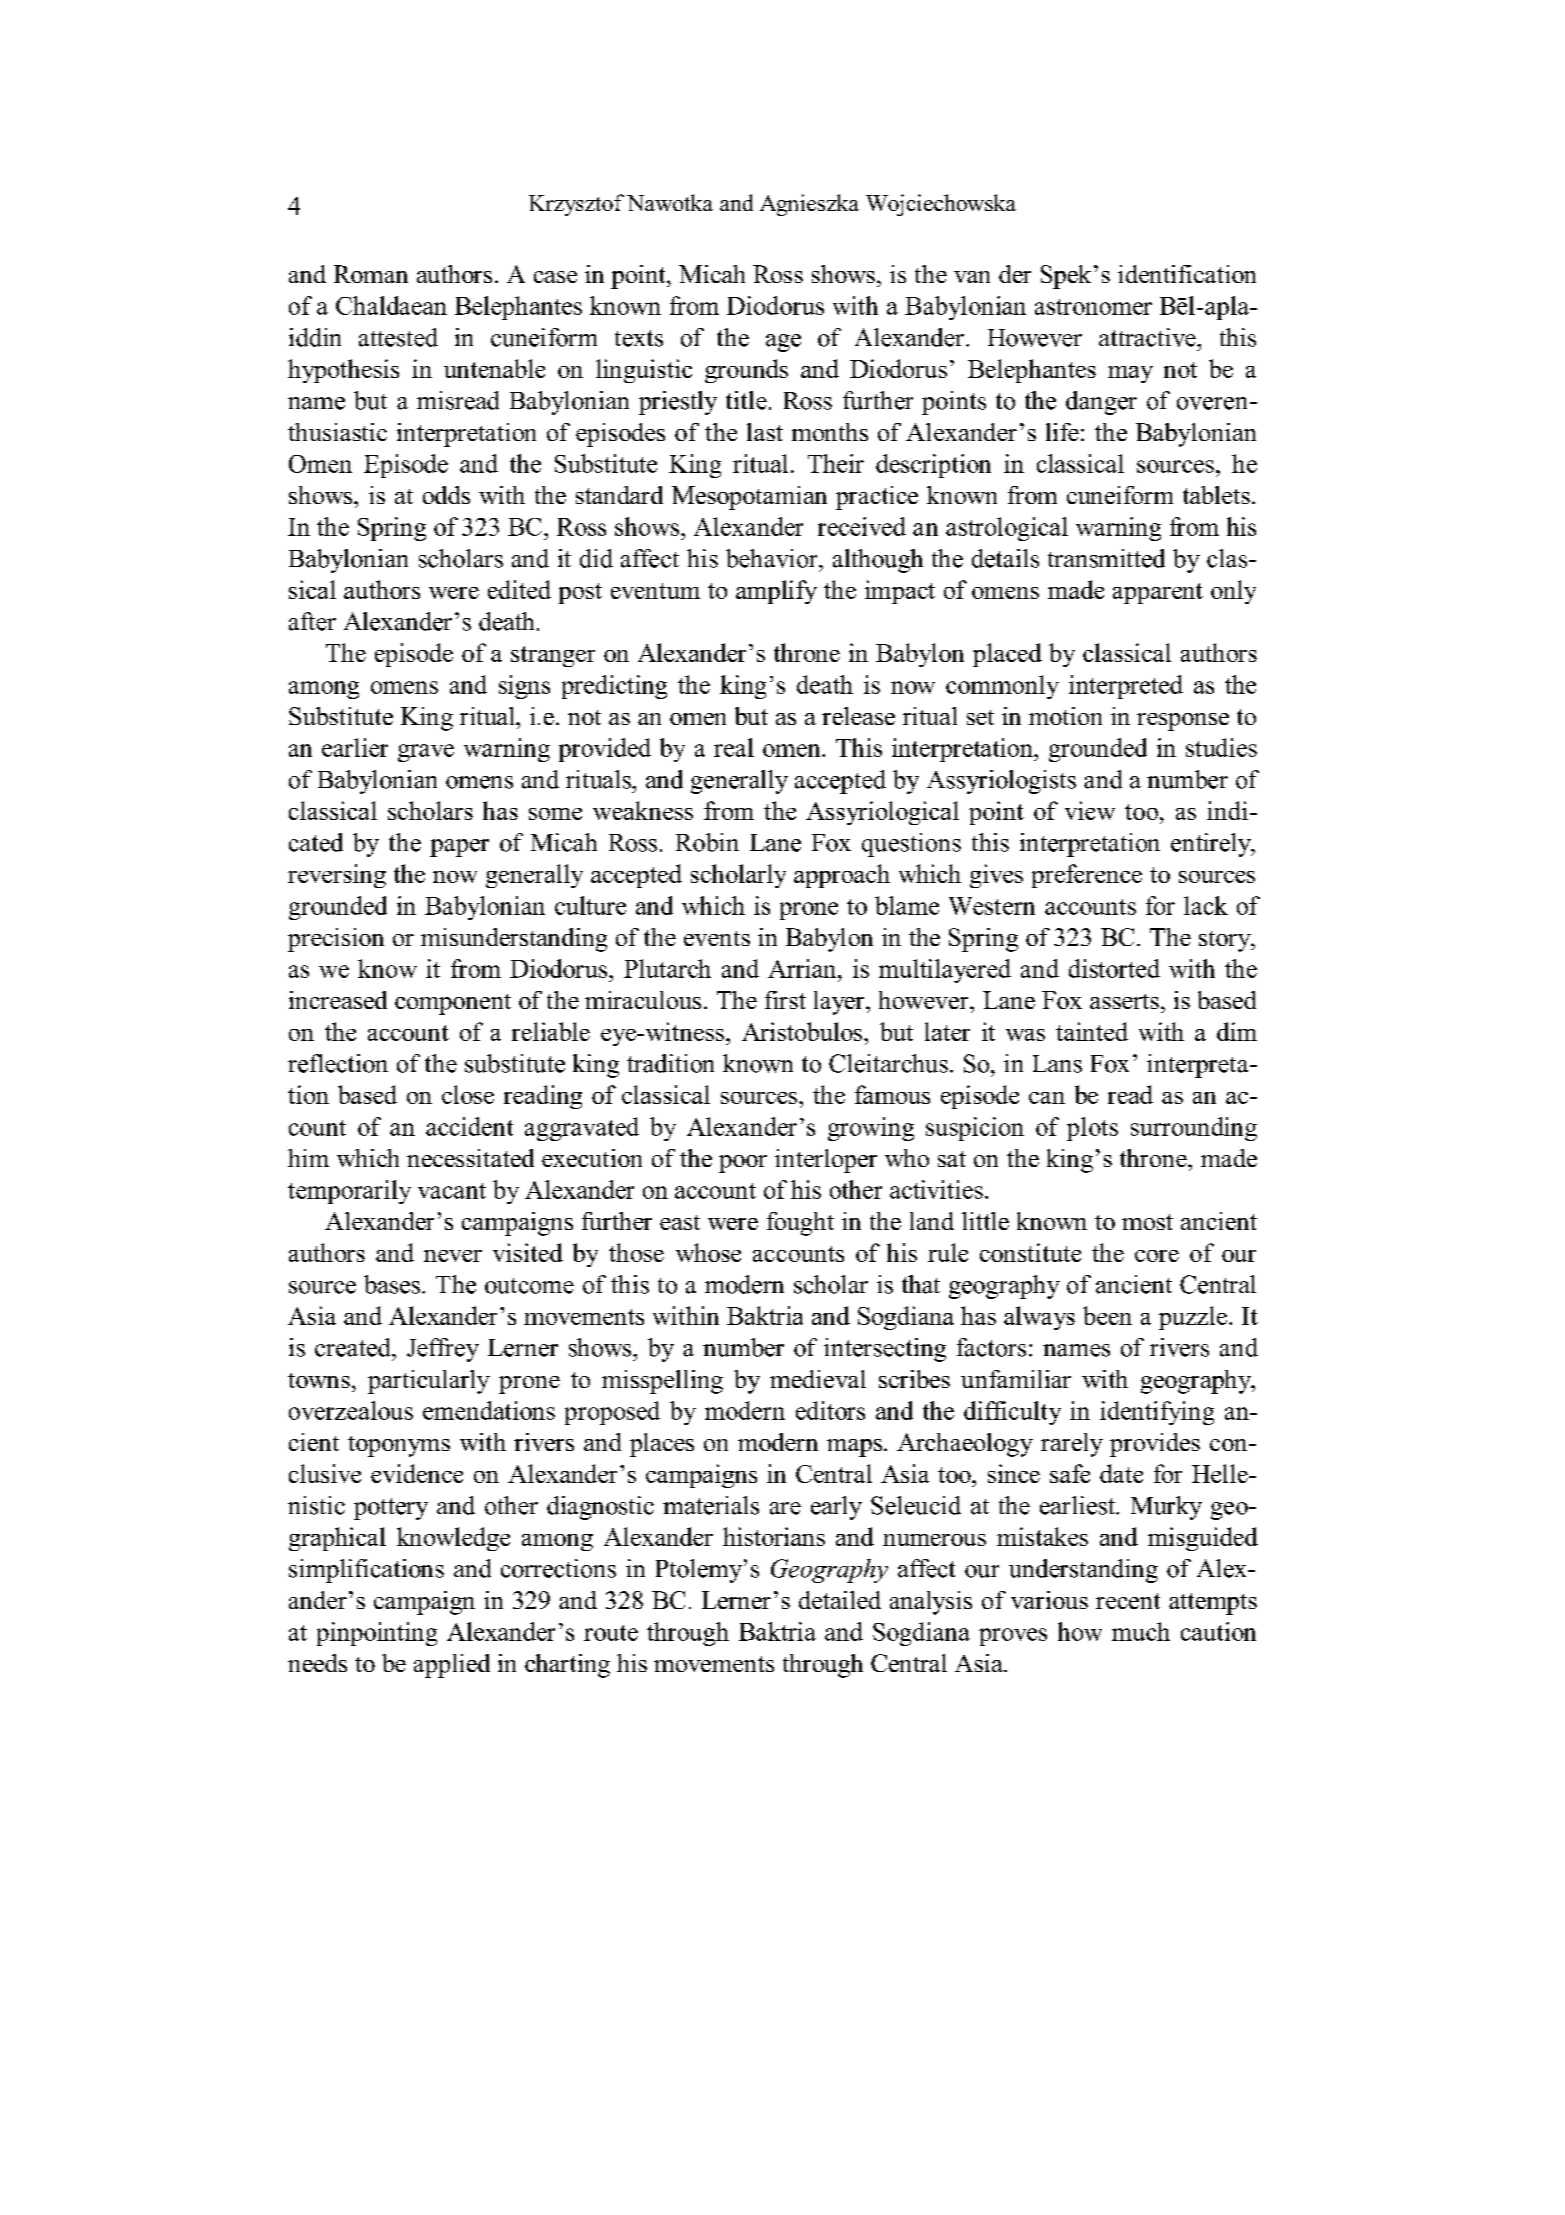 The width and height of the screenshot is (1565, 2215). Describe the element at coordinates (840, 1600) in the screenshot. I see `detailed` at that location.
